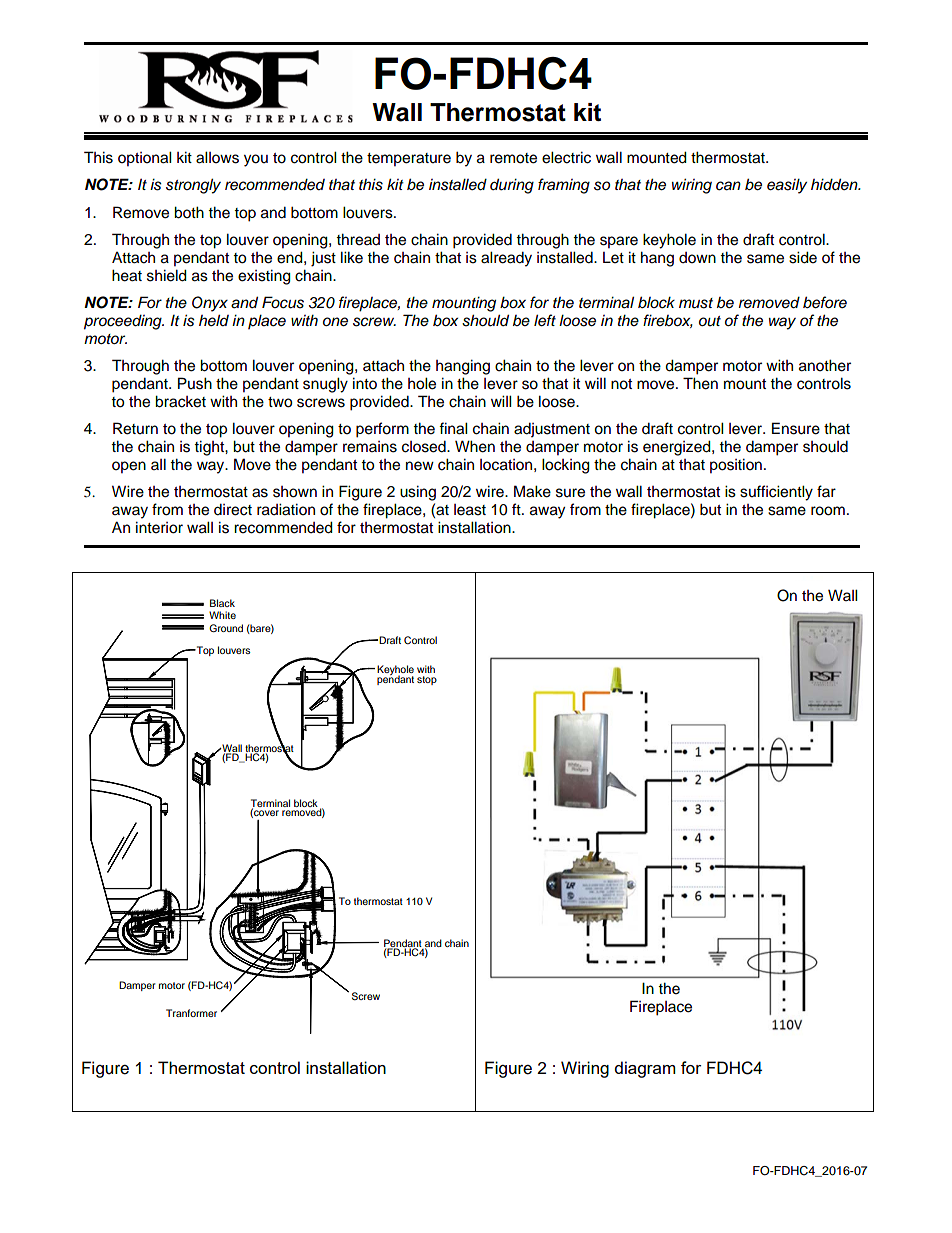  I want to click on least, so click(470, 510).
